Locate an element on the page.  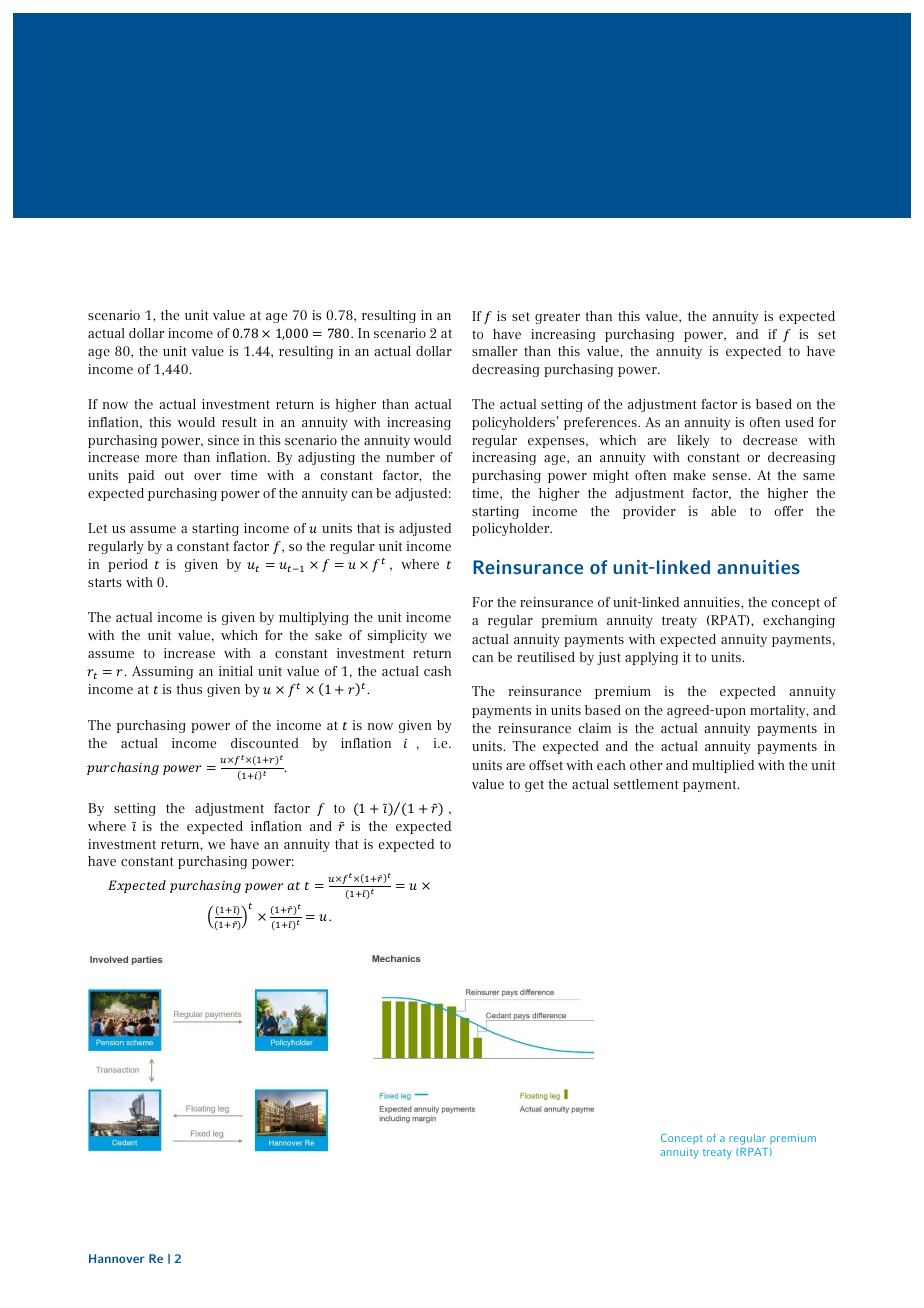
smaller is located at coordinates (494, 351).
